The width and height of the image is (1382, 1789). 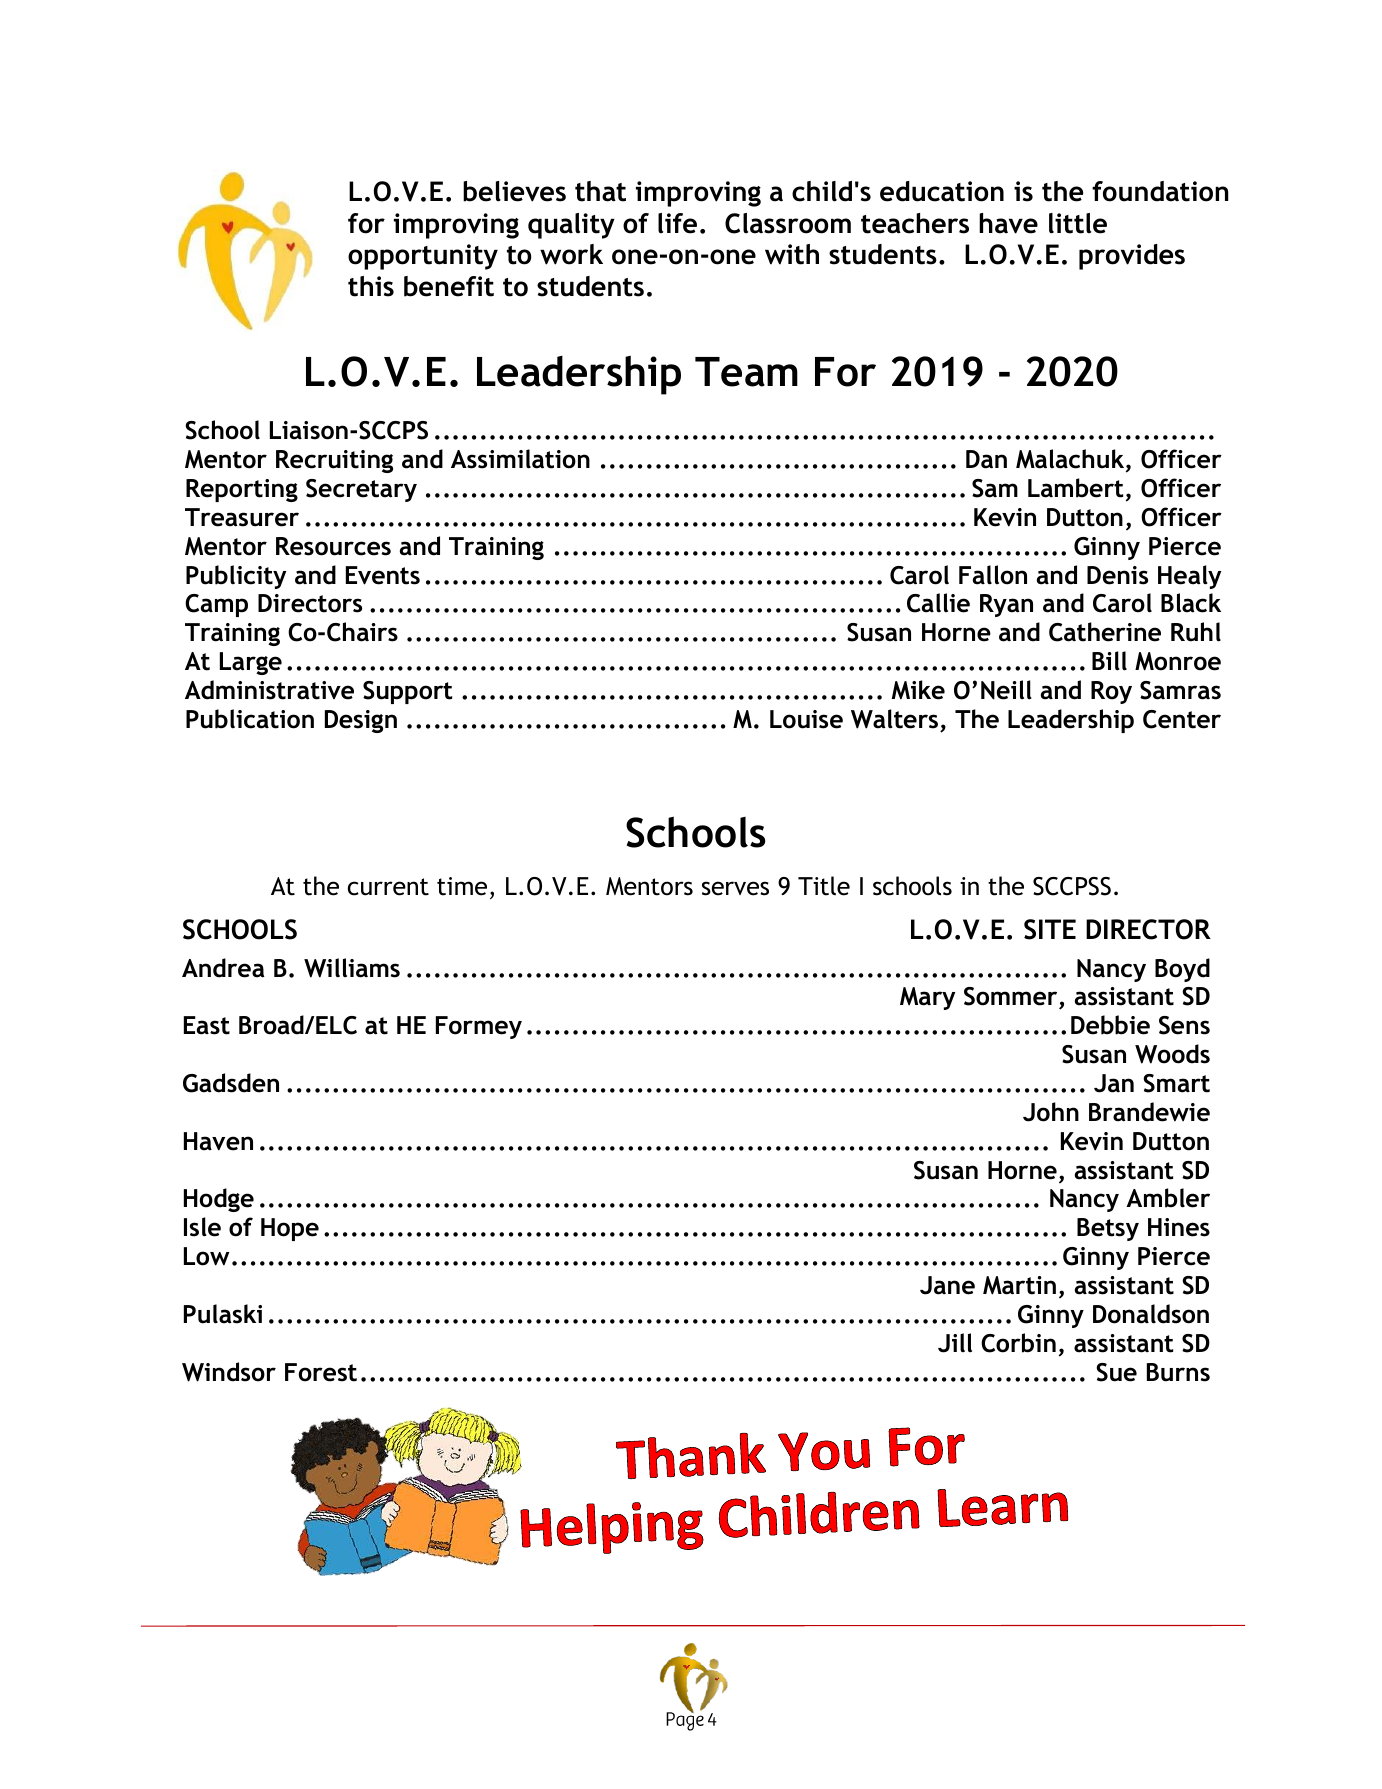 I want to click on Design, so click(x=361, y=721).
